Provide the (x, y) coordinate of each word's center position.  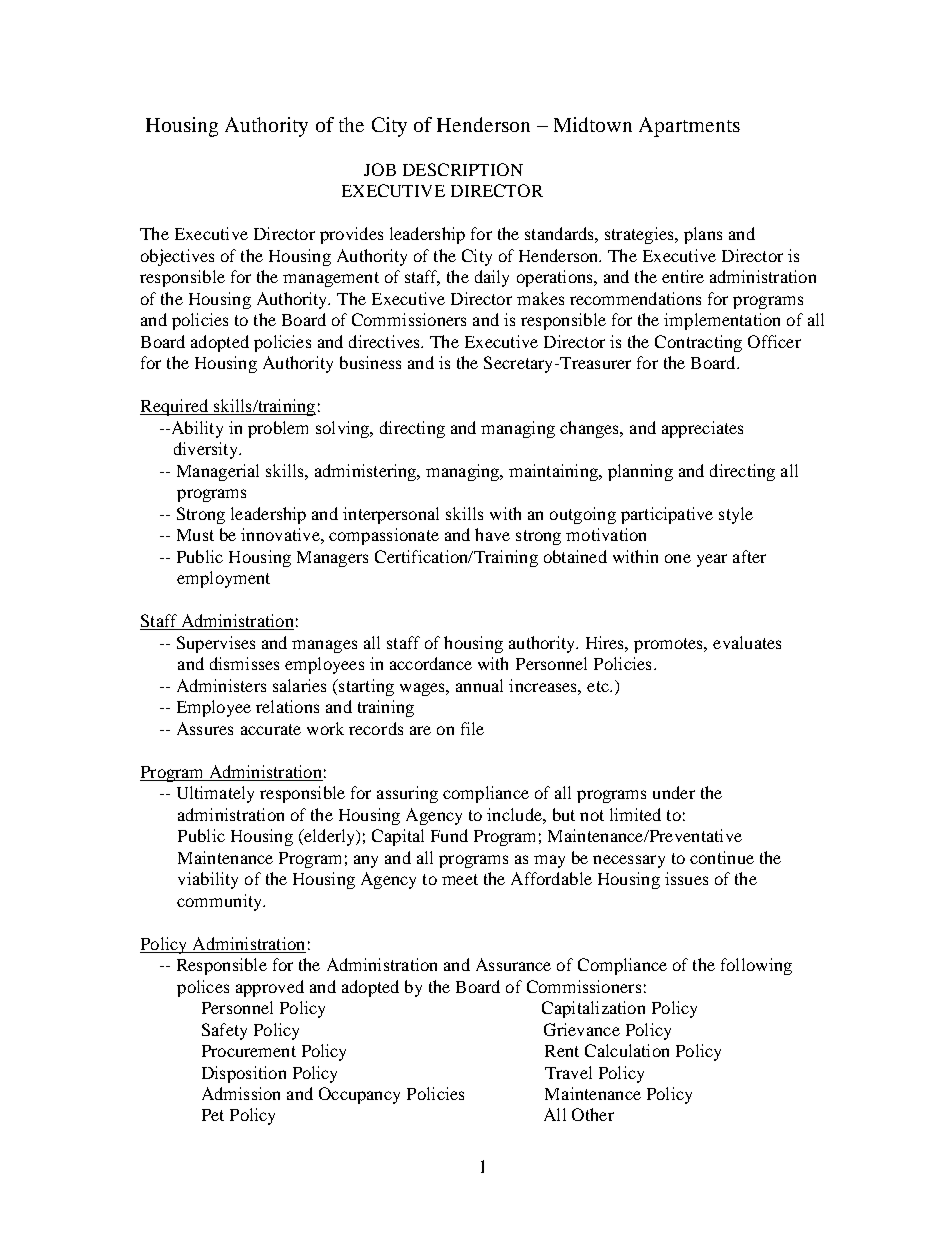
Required (175, 407)
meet (460, 879)
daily (492, 278)
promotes (670, 645)
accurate (271, 729)
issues (686, 878)
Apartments (689, 127)
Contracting (698, 343)
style (736, 515)
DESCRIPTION (463, 169)
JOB (380, 169)
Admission (241, 1093)
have (492, 534)
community (220, 902)
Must (195, 535)
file (472, 728)
